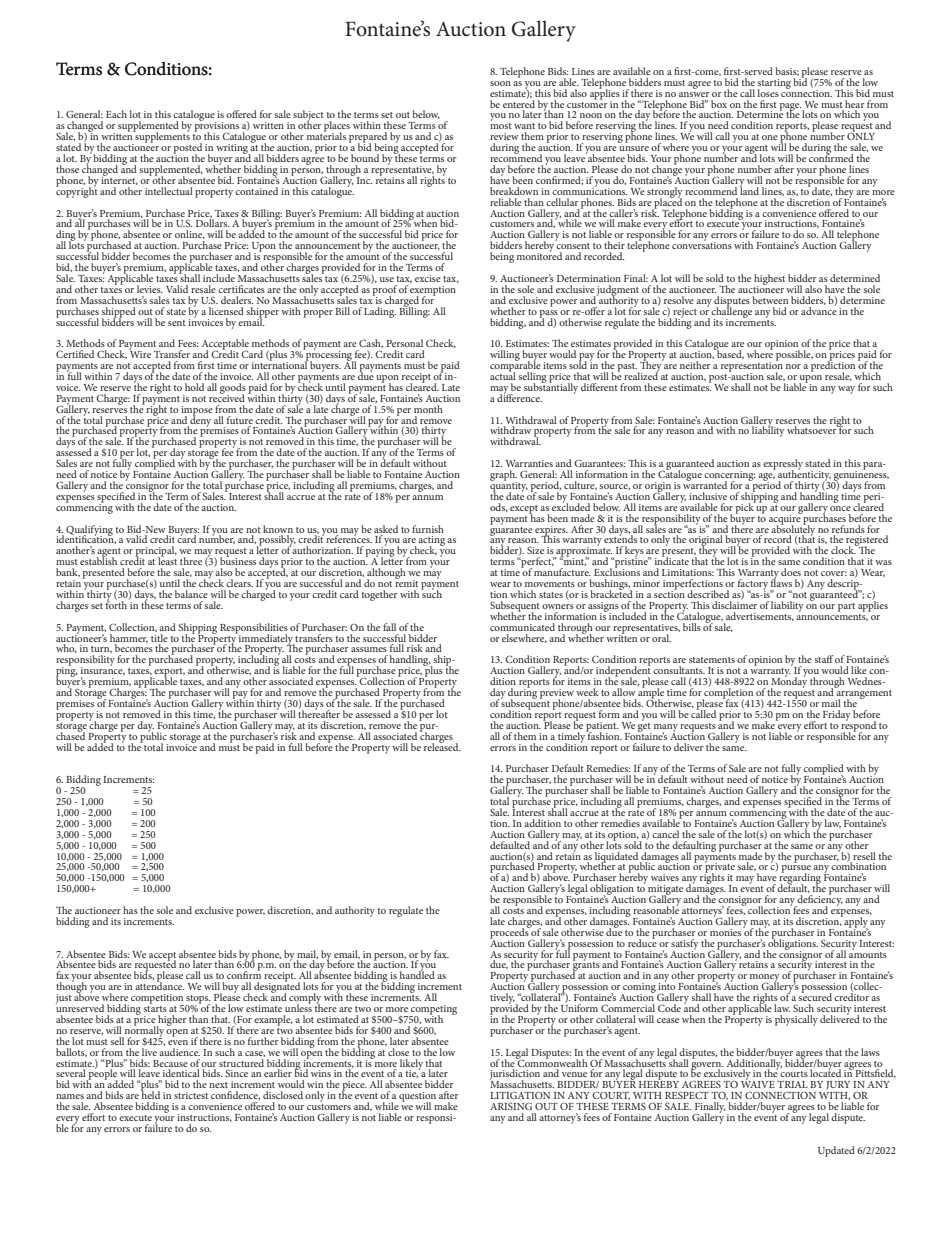 The image size is (952, 1233). Describe the element at coordinates (170, 1063) in the screenshot. I see `Because` at that location.
